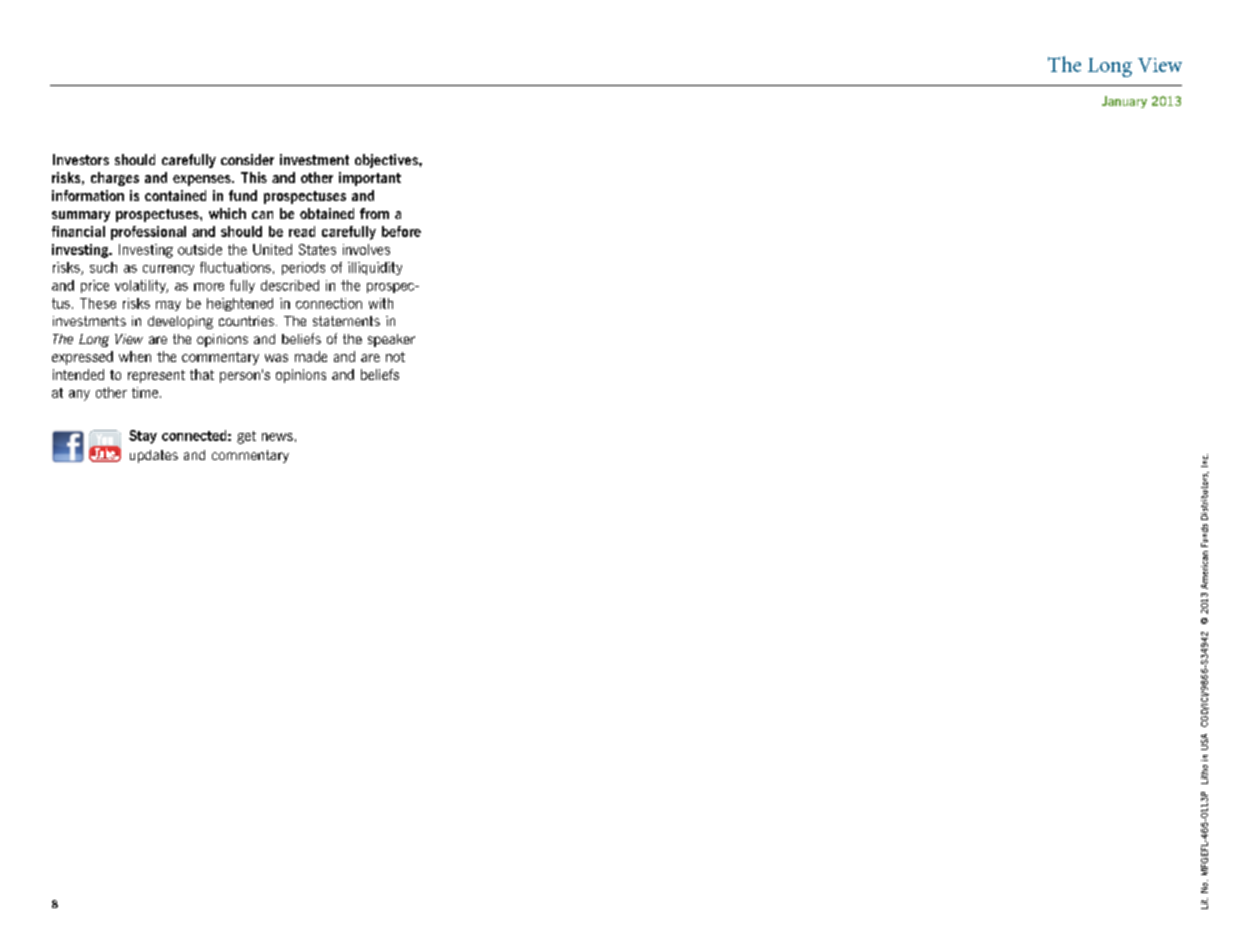 The image size is (1233, 952). I want to click on with, so click(381, 303).
